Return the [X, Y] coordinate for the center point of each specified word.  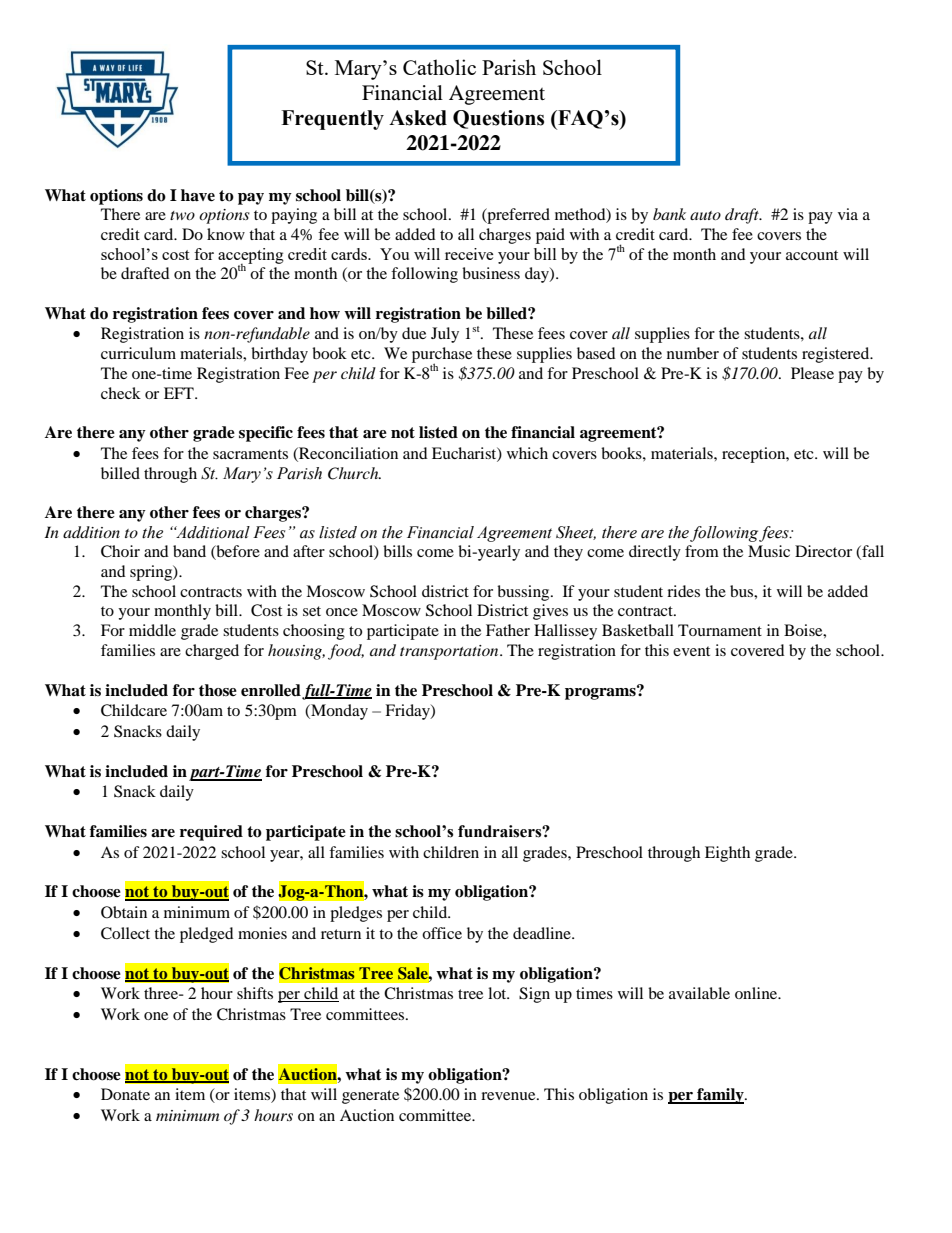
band [189, 551]
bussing [524, 593]
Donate [125, 1094]
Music [769, 551]
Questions [498, 119]
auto [705, 215]
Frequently [332, 120]
